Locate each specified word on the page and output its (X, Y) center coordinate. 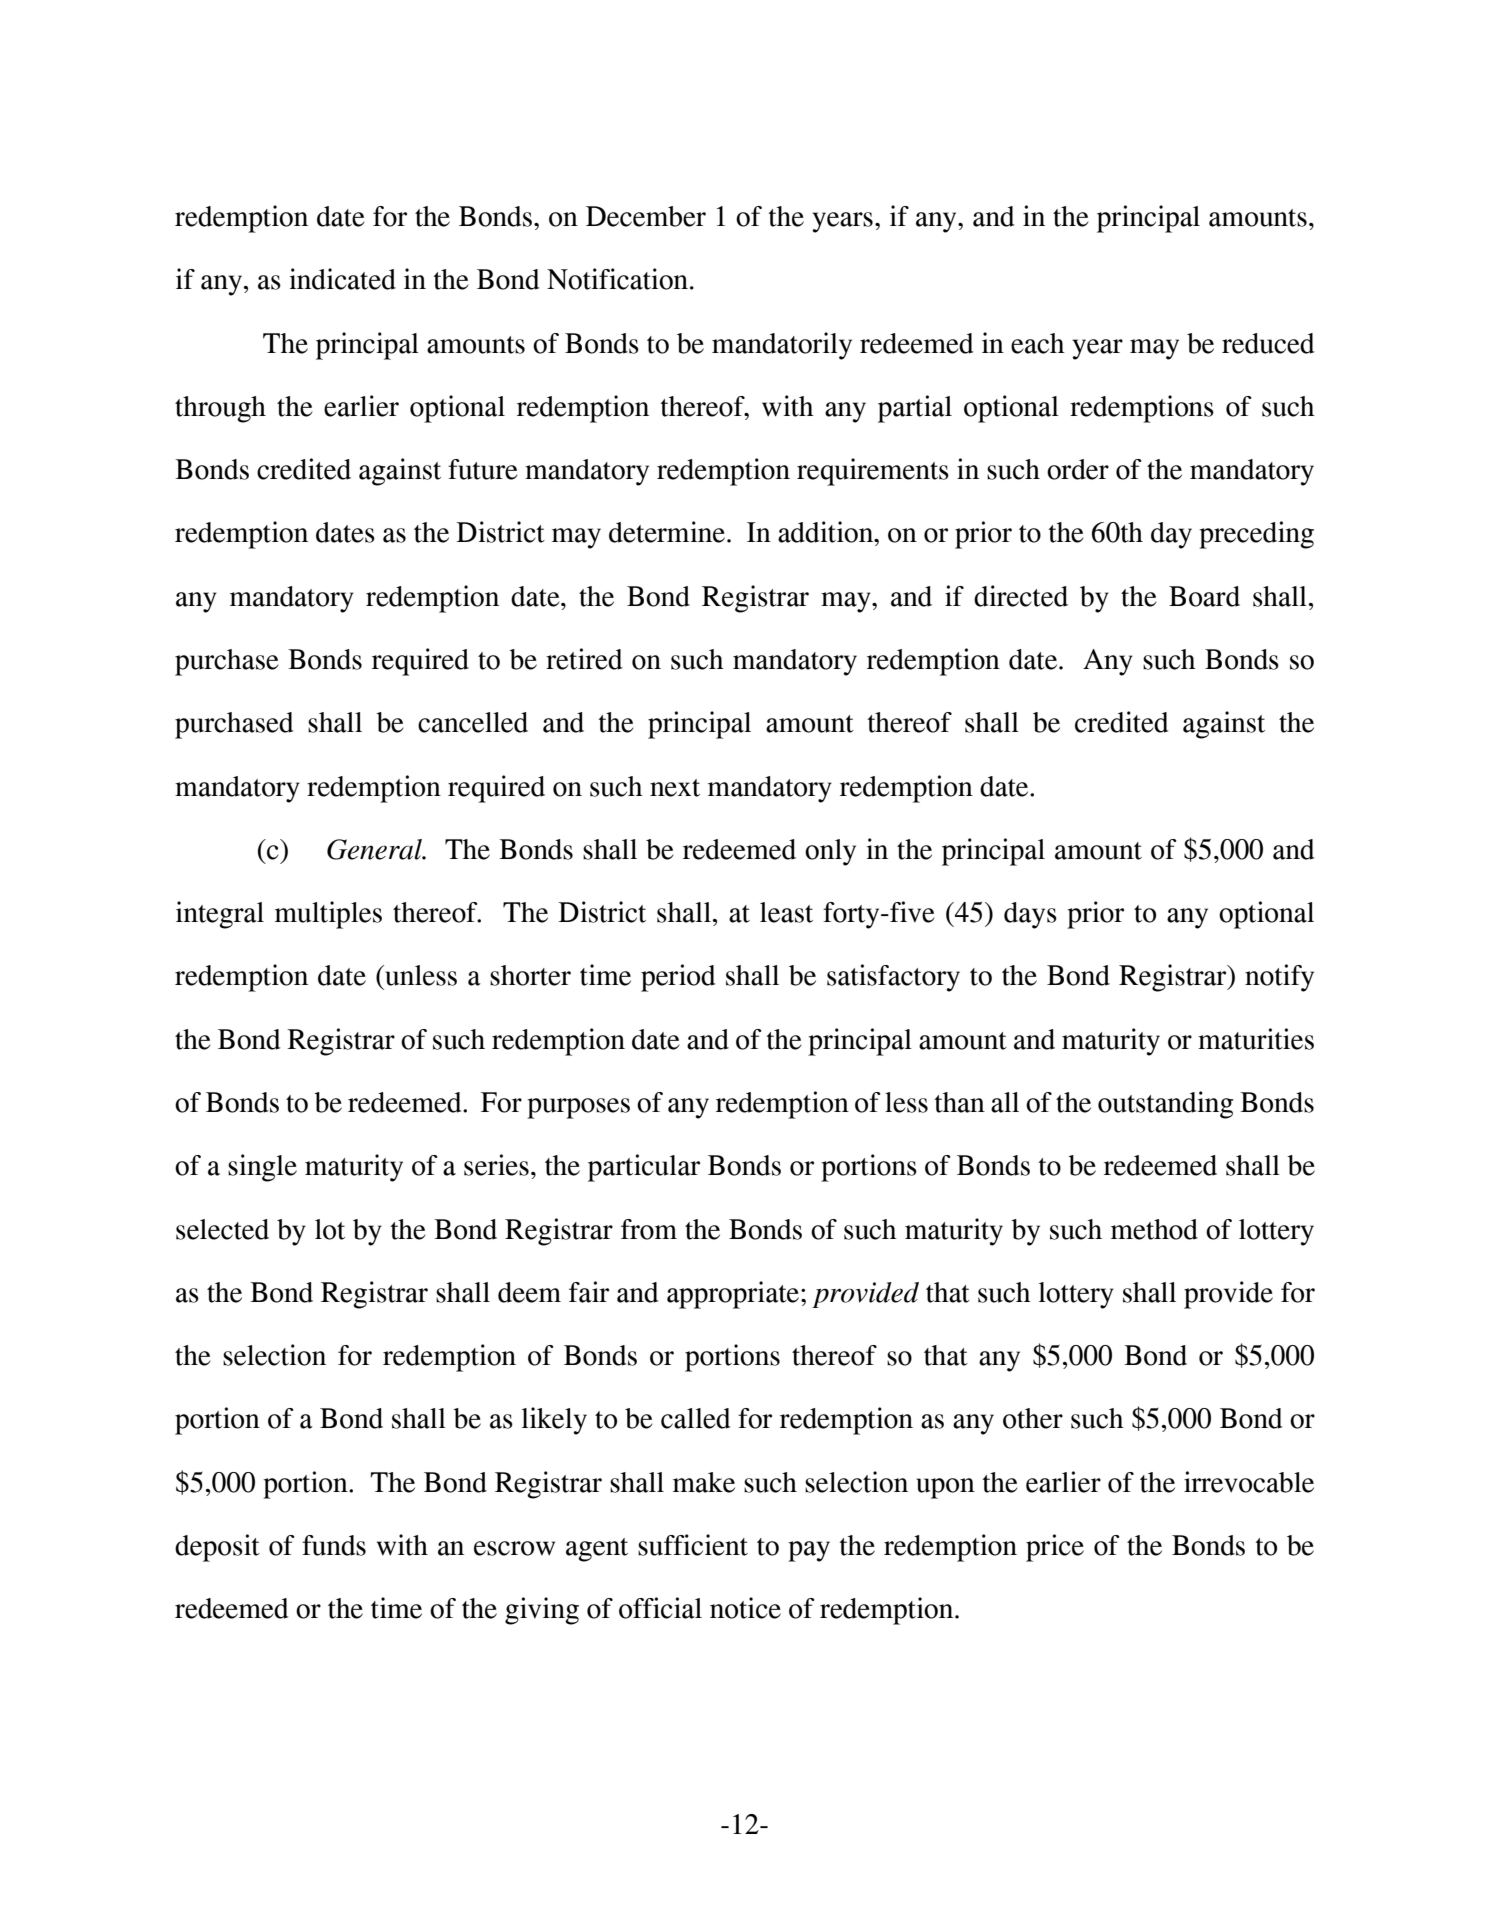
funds (334, 1545)
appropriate (733, 1295)
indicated (343, 279)
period (678, 978)
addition (827, 532)
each (1038, 343)
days (1030, 915)
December (646, 216)
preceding (1256, 535)
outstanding (1165, 1105)
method (1154, 1229)
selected (222, 1229)
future (483, 469)
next (675, 788)
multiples (328, 915)
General (375, 849)
